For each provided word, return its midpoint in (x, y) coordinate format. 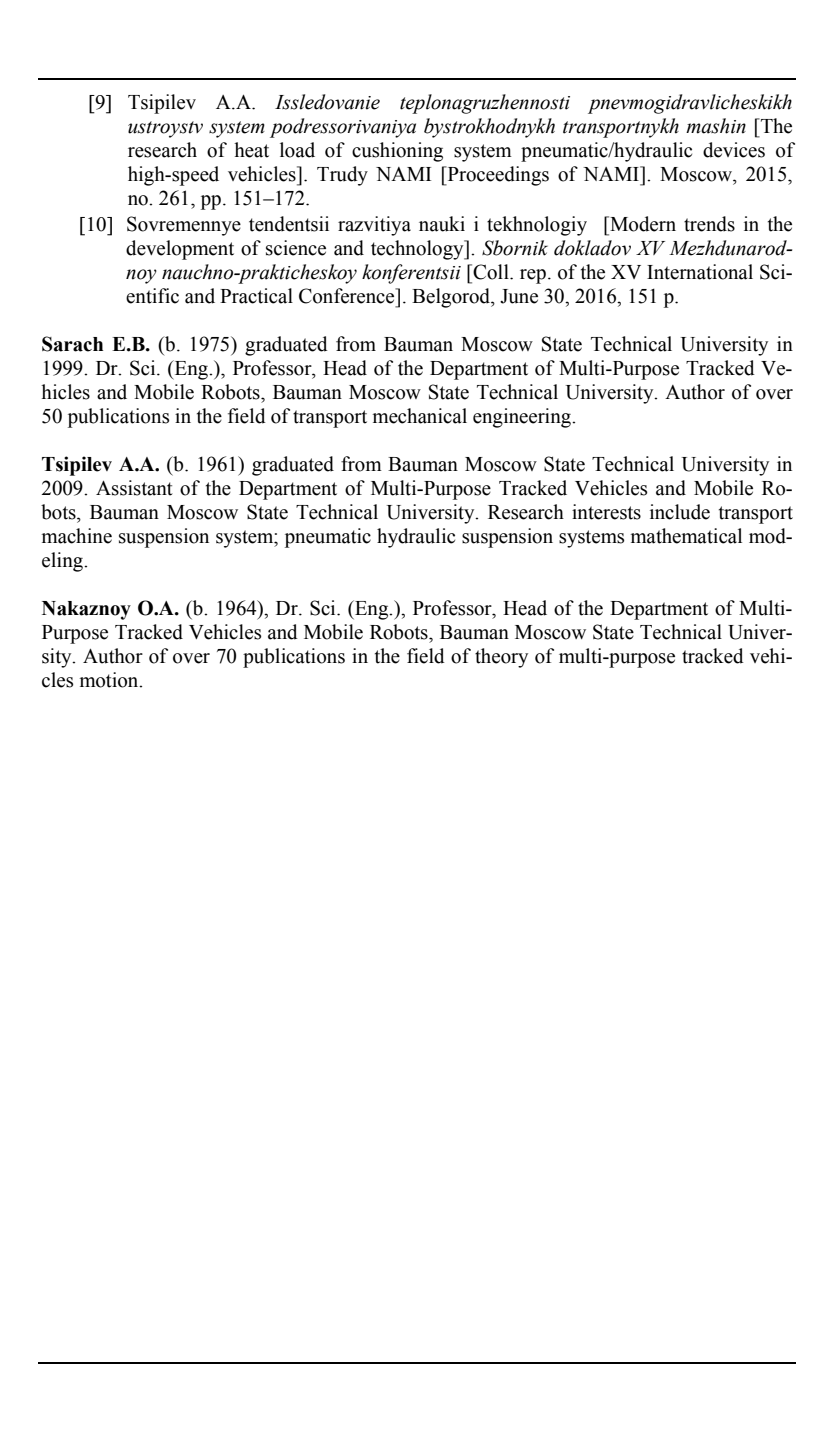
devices (734, 150)
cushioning (397, 152)
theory (501, 658)
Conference (348, 296)
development (180, 250)
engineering (523, 418)
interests (606, 512)
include (680, 512)
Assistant (134, 488)
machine (77, 536)
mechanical (420, 416)
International (700, 272)
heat (251, 150)
